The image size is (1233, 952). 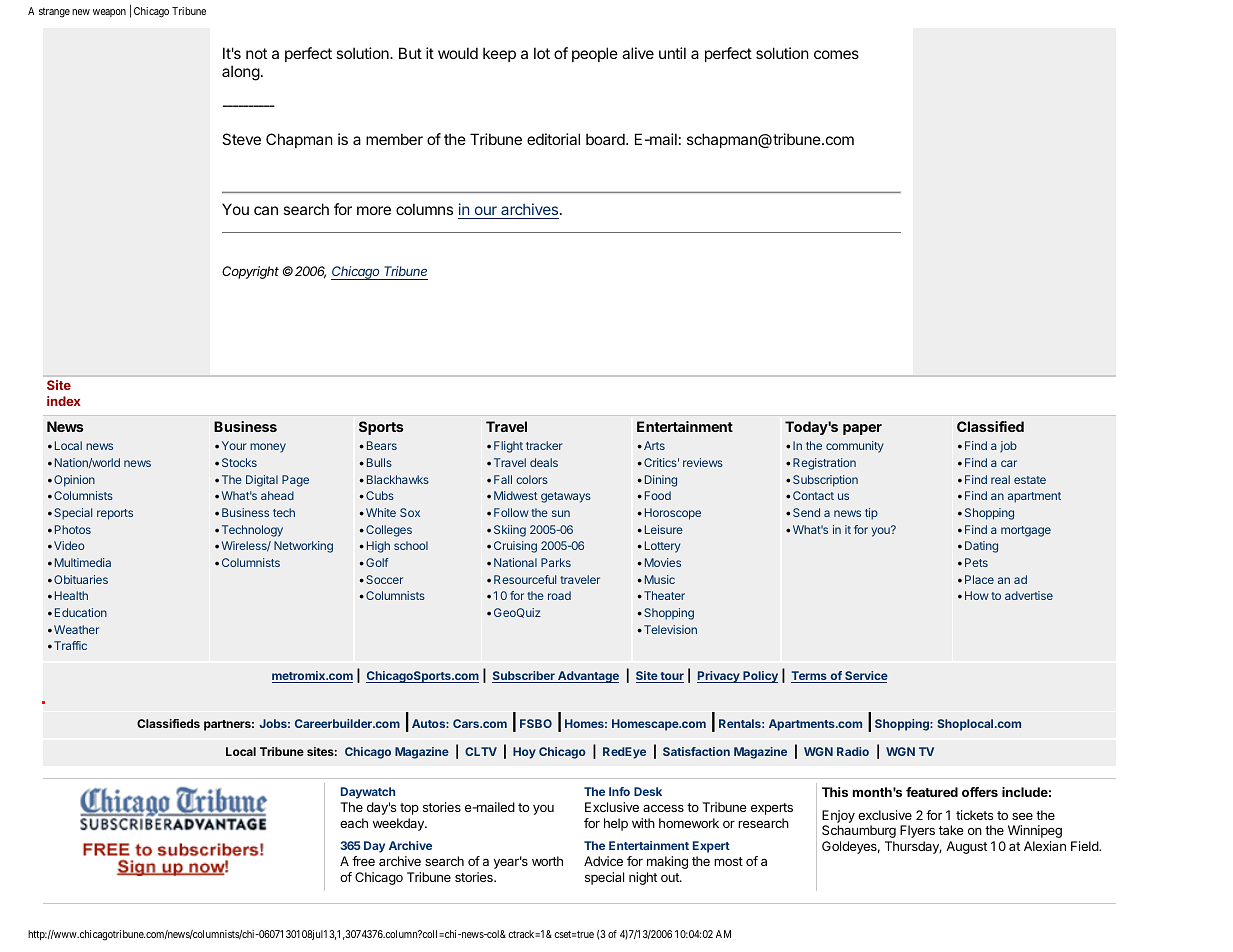 What do you see at coordinates (266, 210) in the screenshot?
I see `can` at bounding box center [266, 210].
